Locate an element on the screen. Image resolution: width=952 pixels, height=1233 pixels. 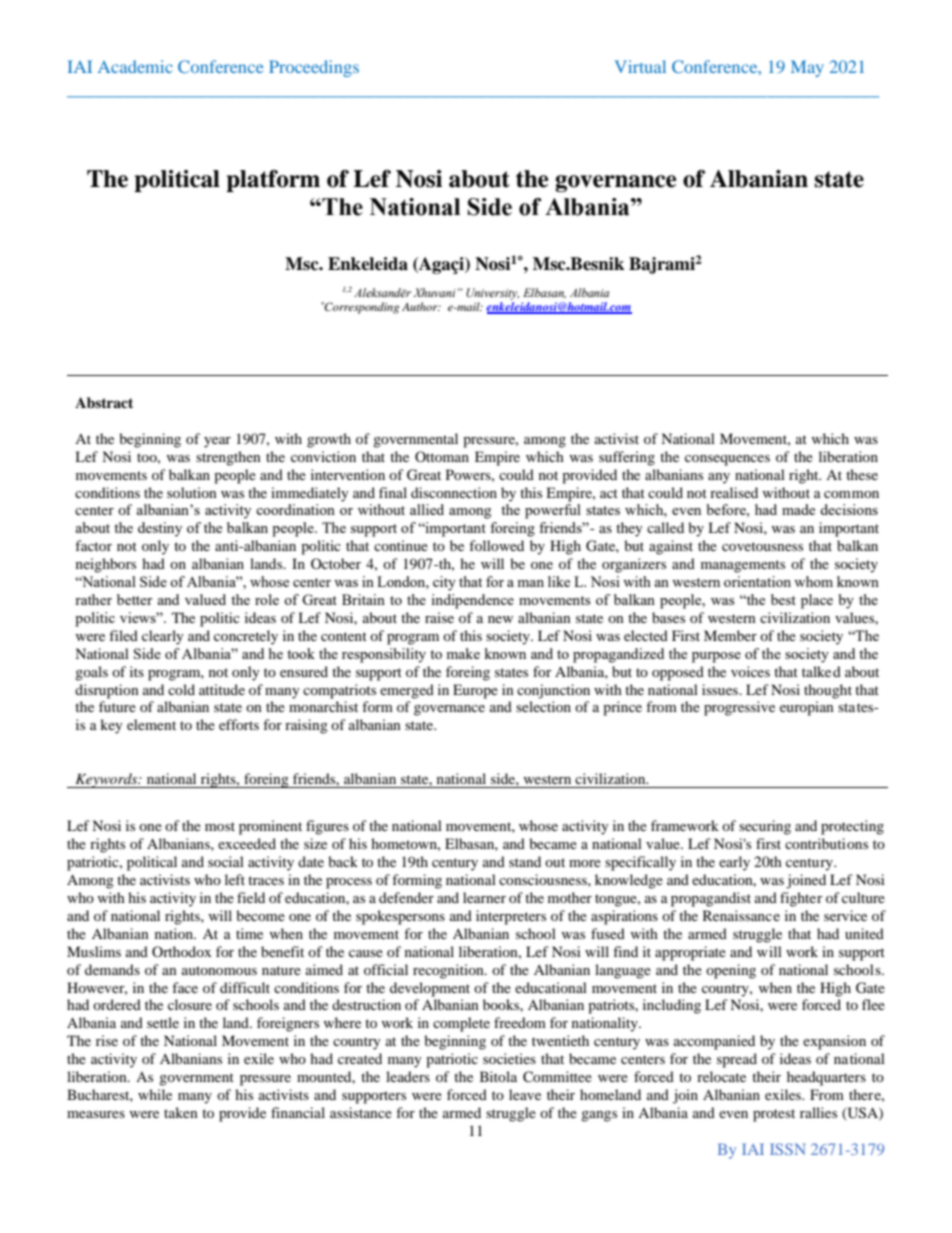
year is located at coordinates (217, 442).
